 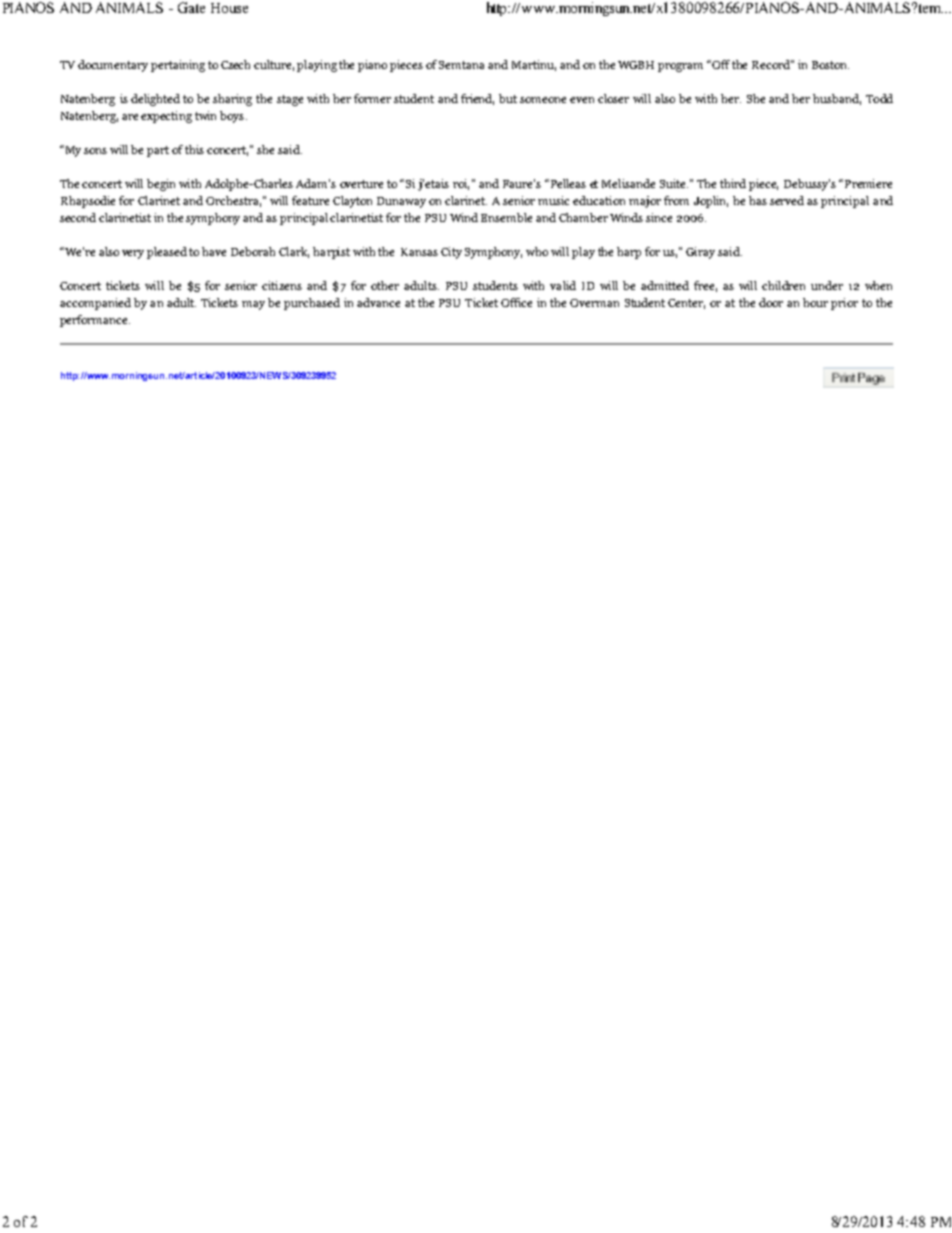 What do you see at coordinates (167, 253) in the screenshot?
I see `pleased` at bounding box center [167, 253].
